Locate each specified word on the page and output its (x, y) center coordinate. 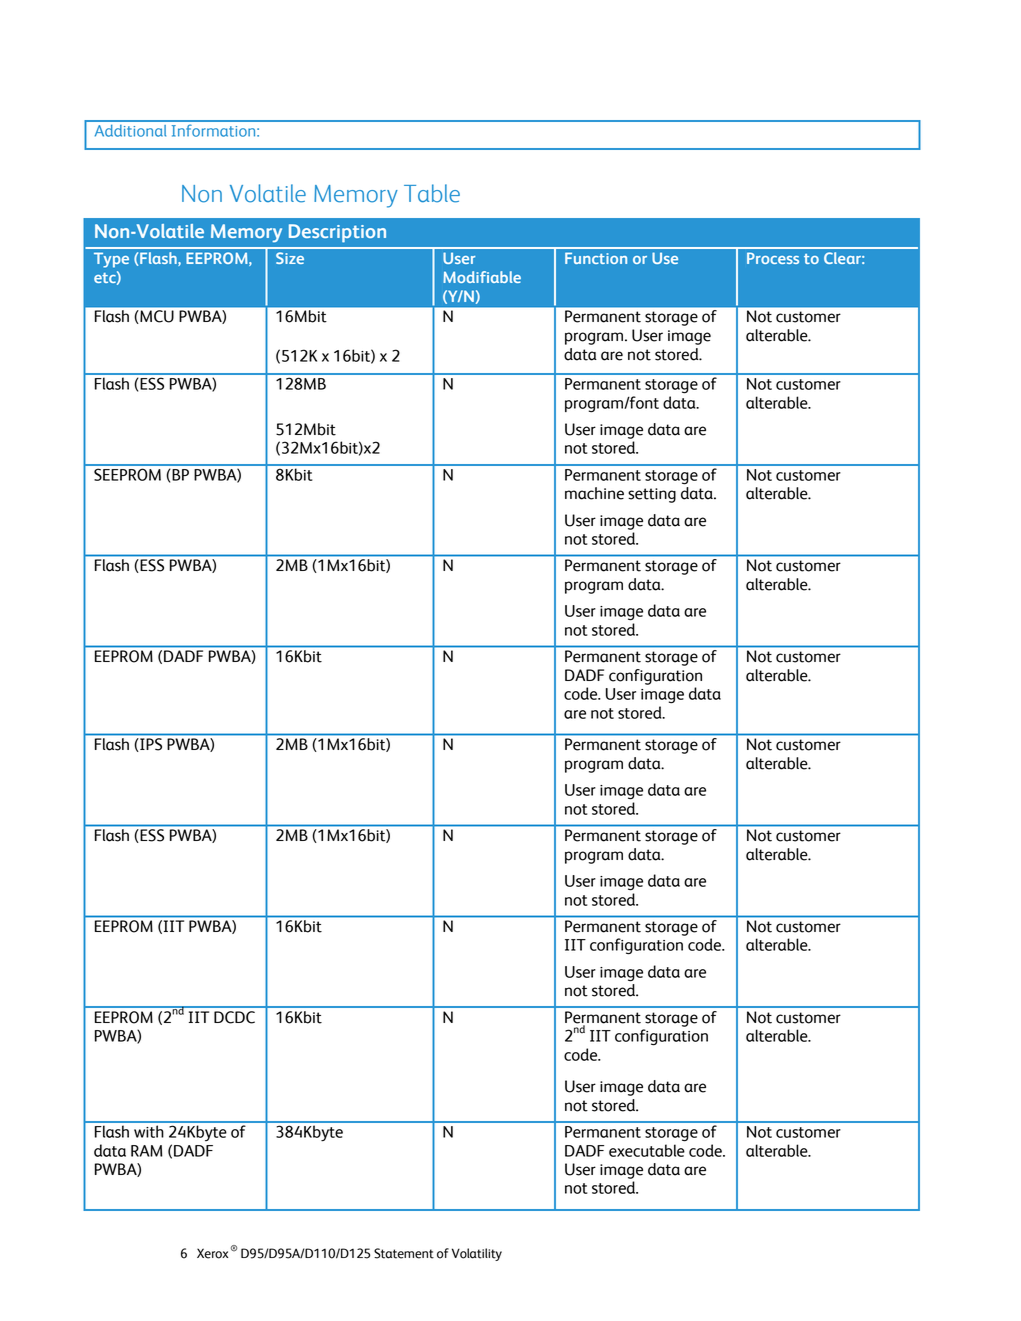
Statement (404, 1253)
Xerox (212, 1253)
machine (594, 493)
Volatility (477, 1254)
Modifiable (482, 277)
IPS (151, 744)
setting (652, 495)
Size (290, 258)
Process (773, 258)
